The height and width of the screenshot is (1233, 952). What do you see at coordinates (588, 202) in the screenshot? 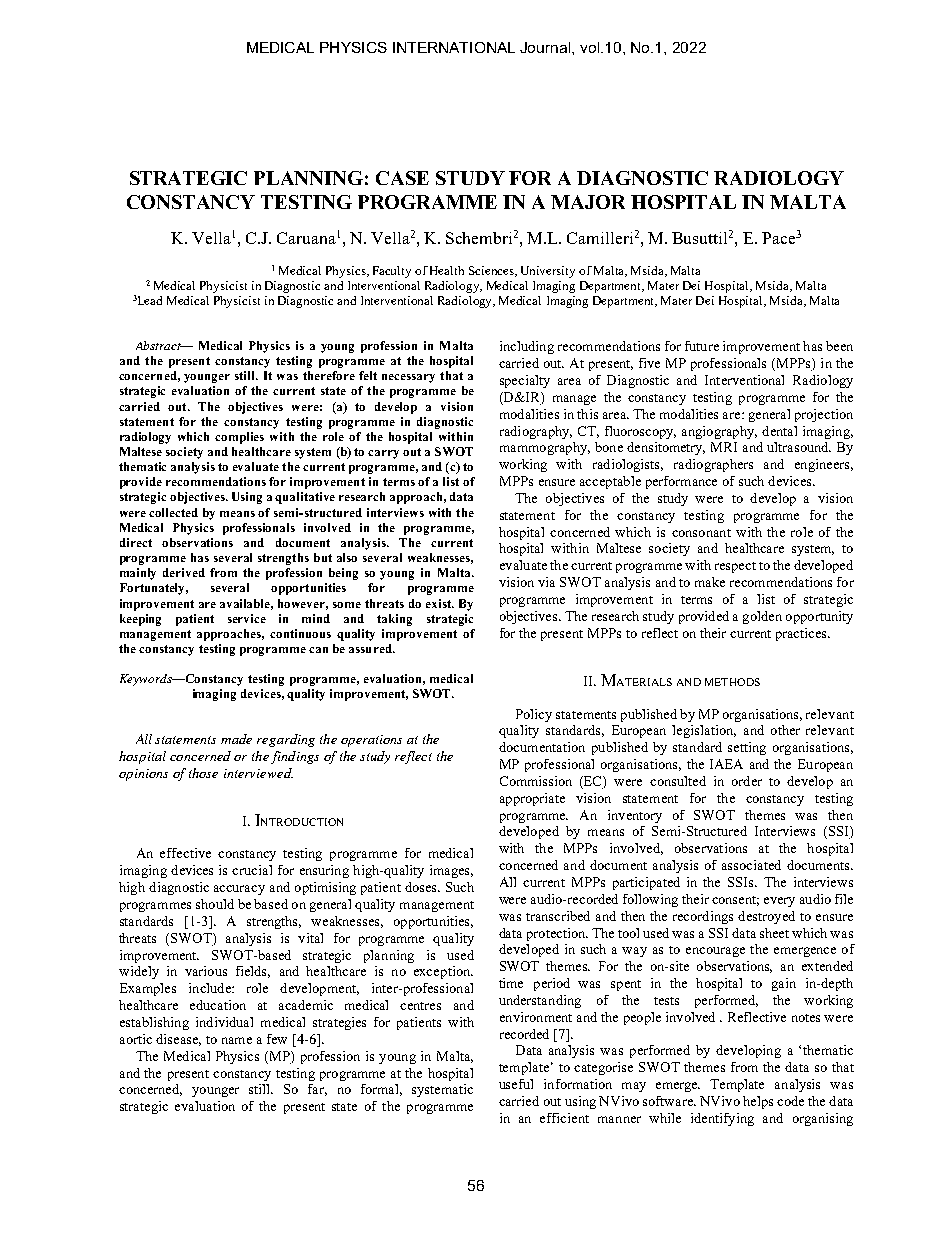
I see `MAJOR` at bounding box center [588, 202].
